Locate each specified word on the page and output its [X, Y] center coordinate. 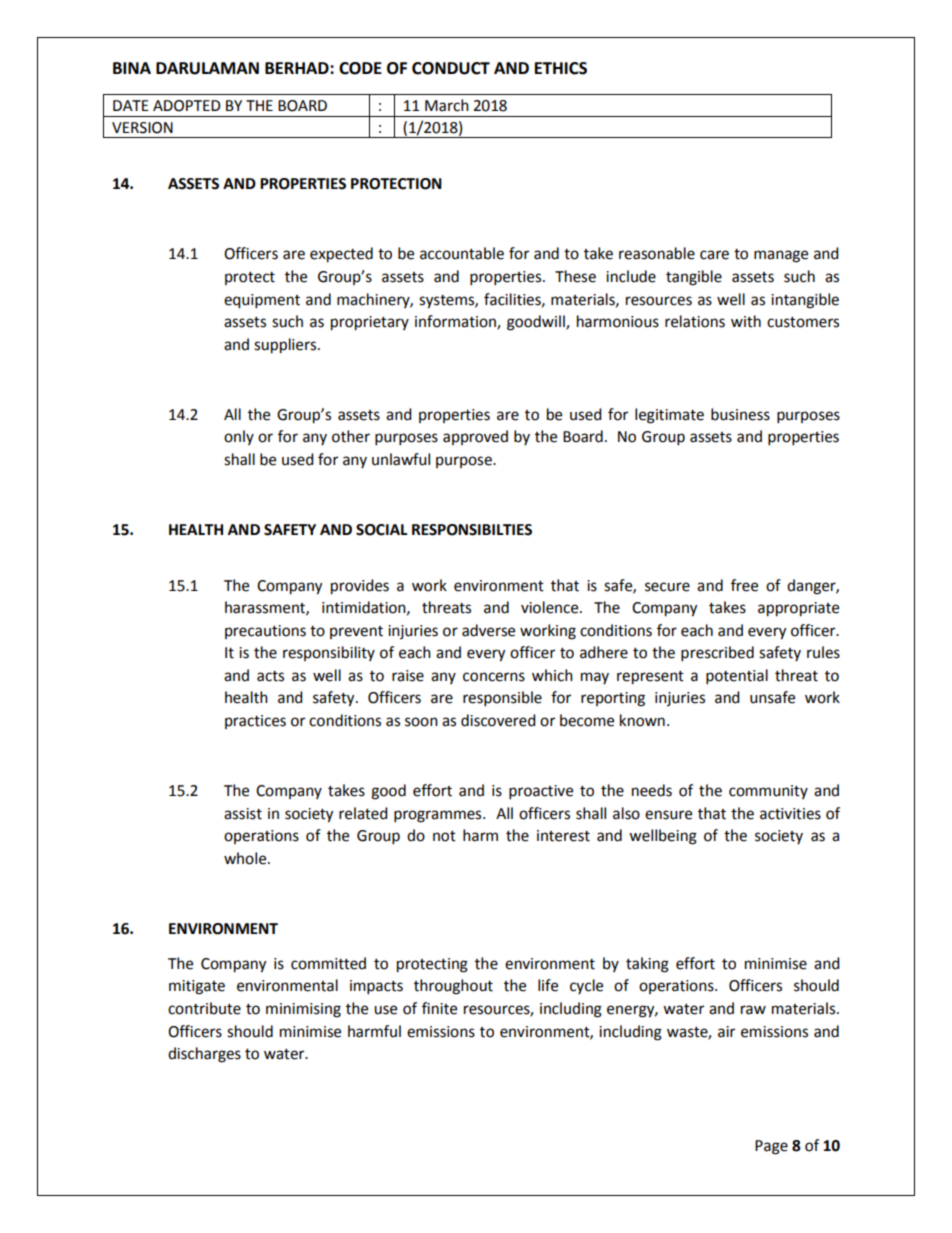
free [744, 585]
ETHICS [561, 68]
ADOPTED [187, 106]
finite [439, 1008]
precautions [265, 632]
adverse [488, 630]
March [447, 105]
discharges [204, 1055]
